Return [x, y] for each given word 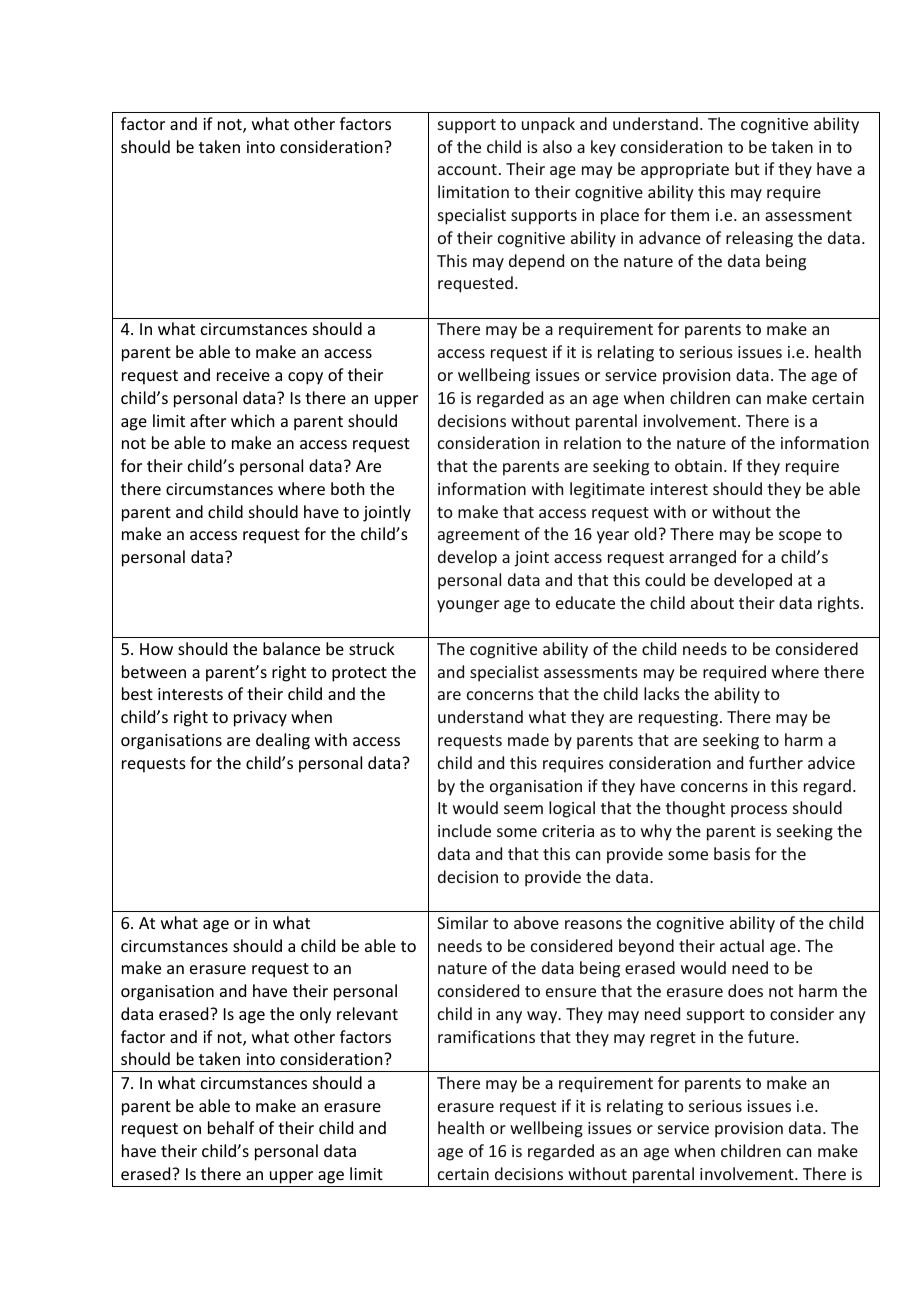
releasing [759, 239]
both [347, 488]
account [467, 169]
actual [742, 945]
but [747, 168]
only [315, 1015]
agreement [479, 536]
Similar [462, 922]
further [776, 762]
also [557, 146]
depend [536, 262]
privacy [260, 719]
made [528, 739]
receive [243, 375]
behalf [231, 1127]
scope [800, 537]
